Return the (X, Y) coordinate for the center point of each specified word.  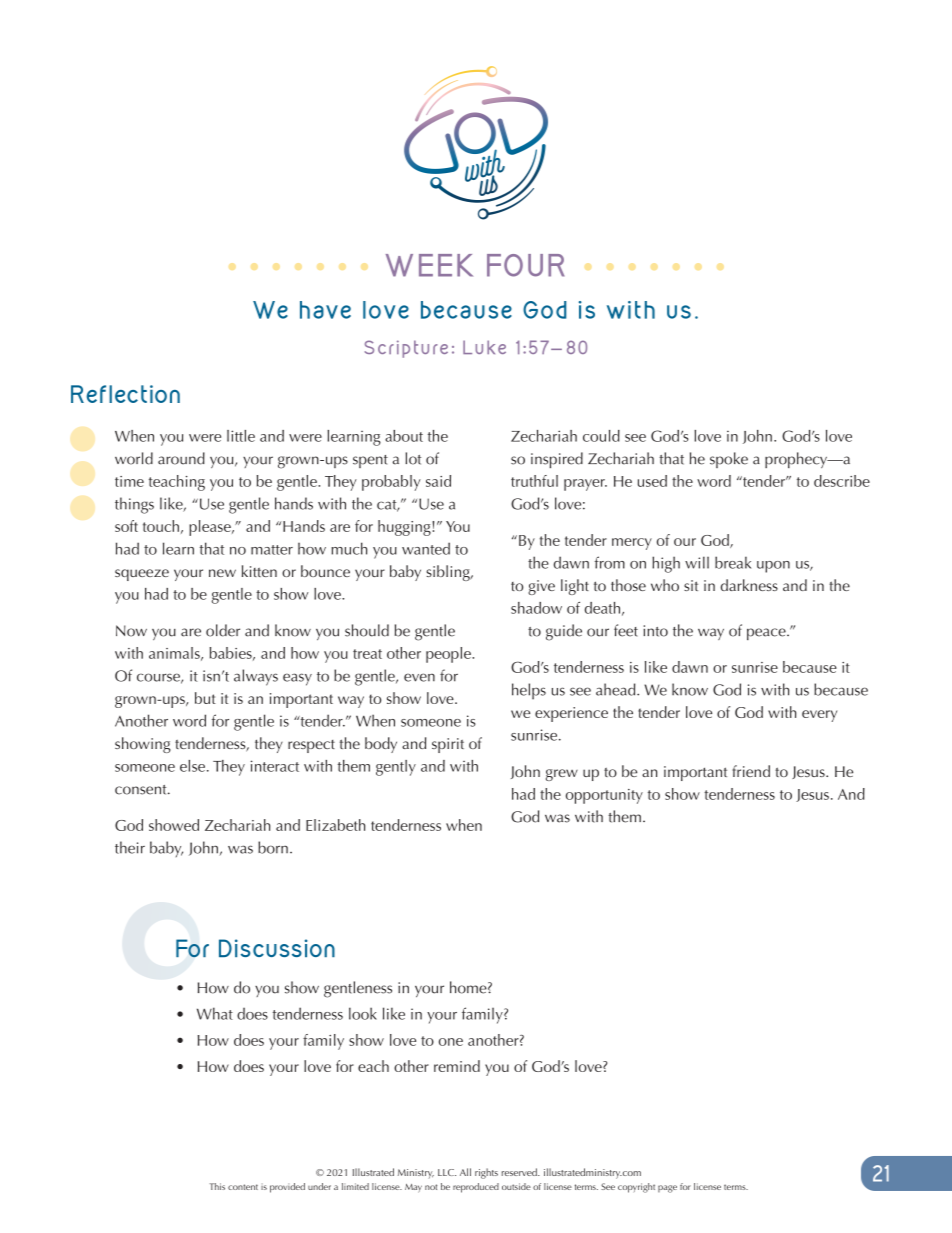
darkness (749, 585)
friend (751, 771)
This (217, 1186)
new (222, 573)
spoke (729, 460)
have (325, 310)
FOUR (525, 265)
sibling (449, 573)
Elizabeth (335, 825)
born (273, 847)
